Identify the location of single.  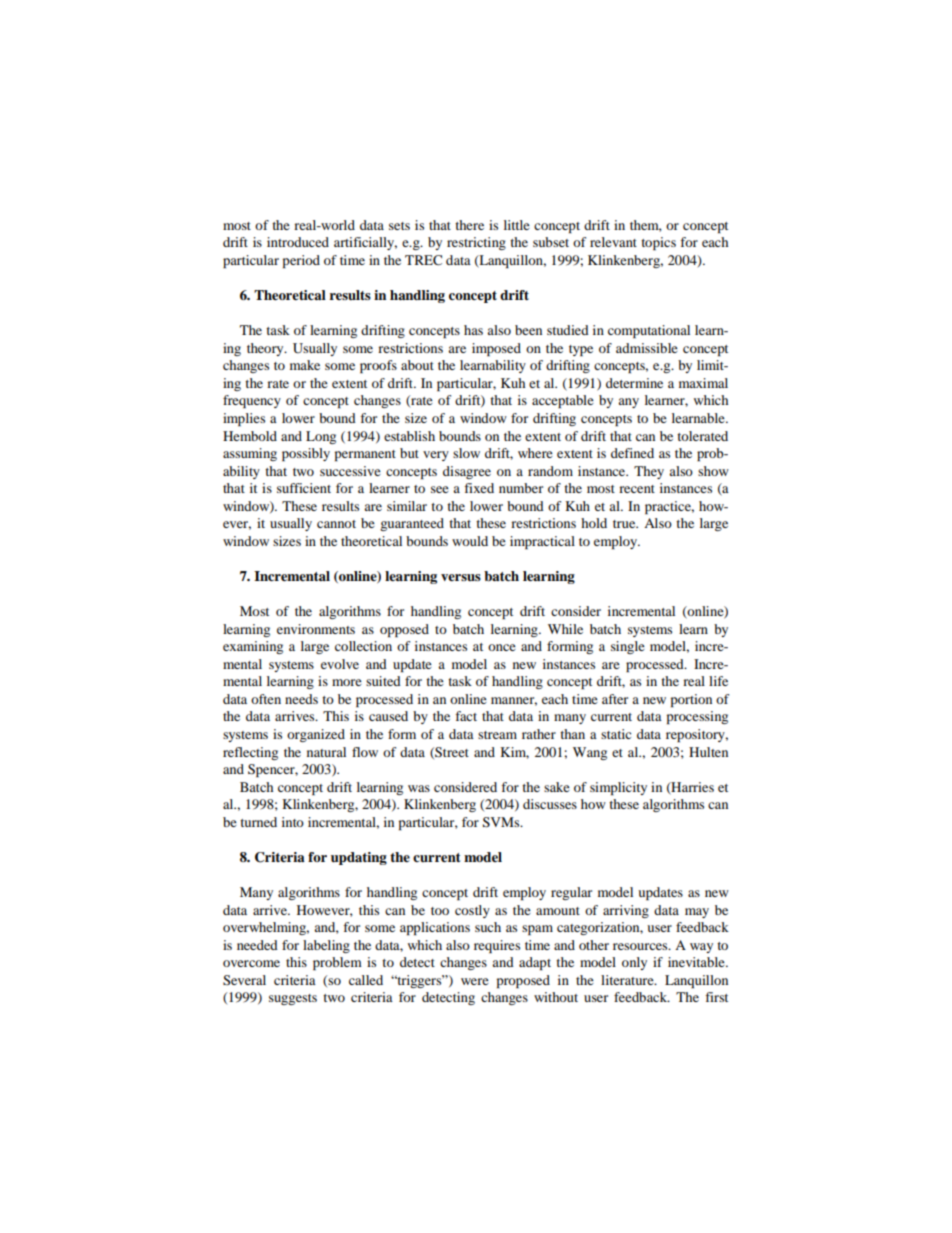
(628, 647).
